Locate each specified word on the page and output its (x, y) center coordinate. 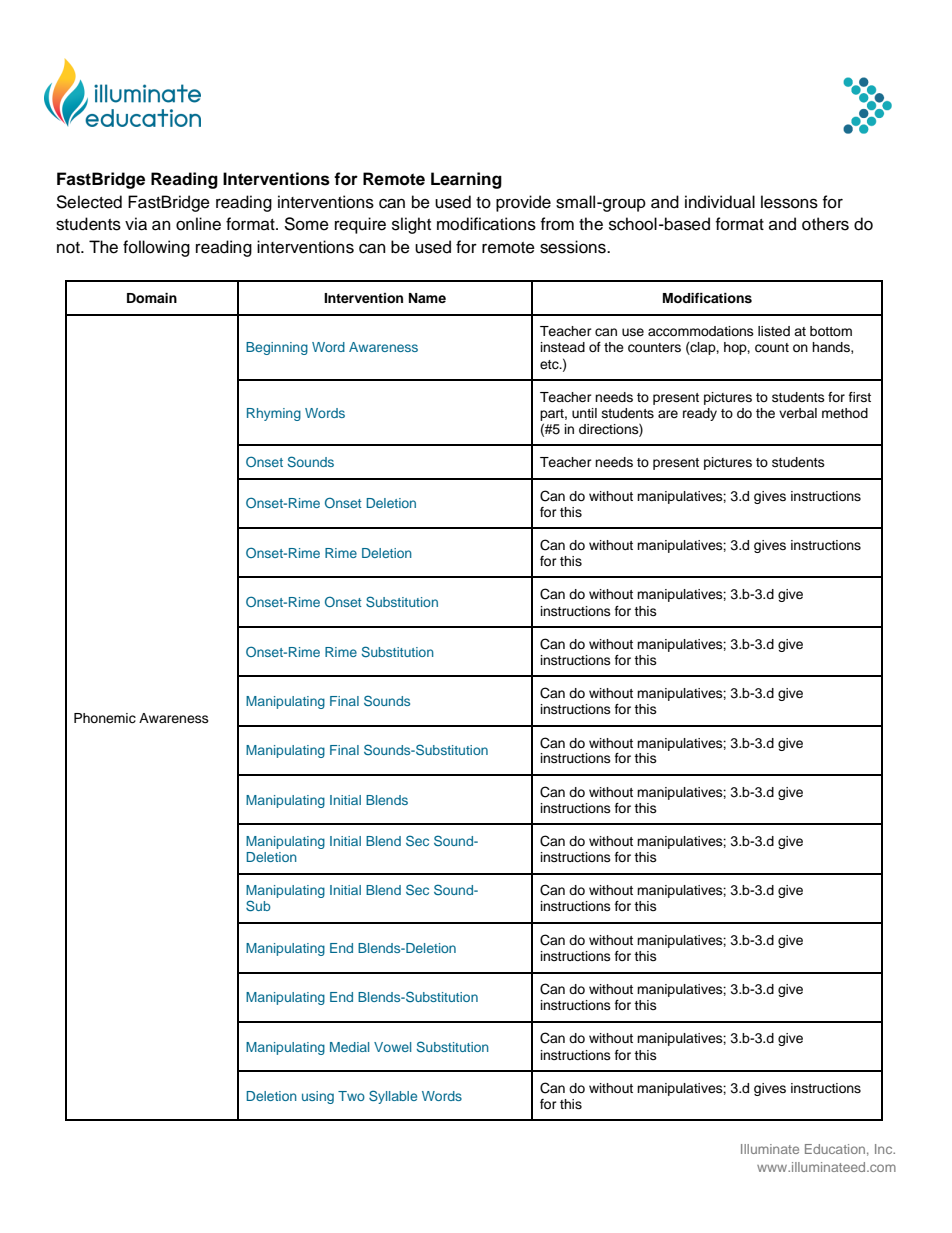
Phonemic (105, 718)
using (318, 1097)
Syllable (393, 1097)
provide (523, 203)
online (198, 224)
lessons (789, 202)
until (584, 413)
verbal (798, 413)
